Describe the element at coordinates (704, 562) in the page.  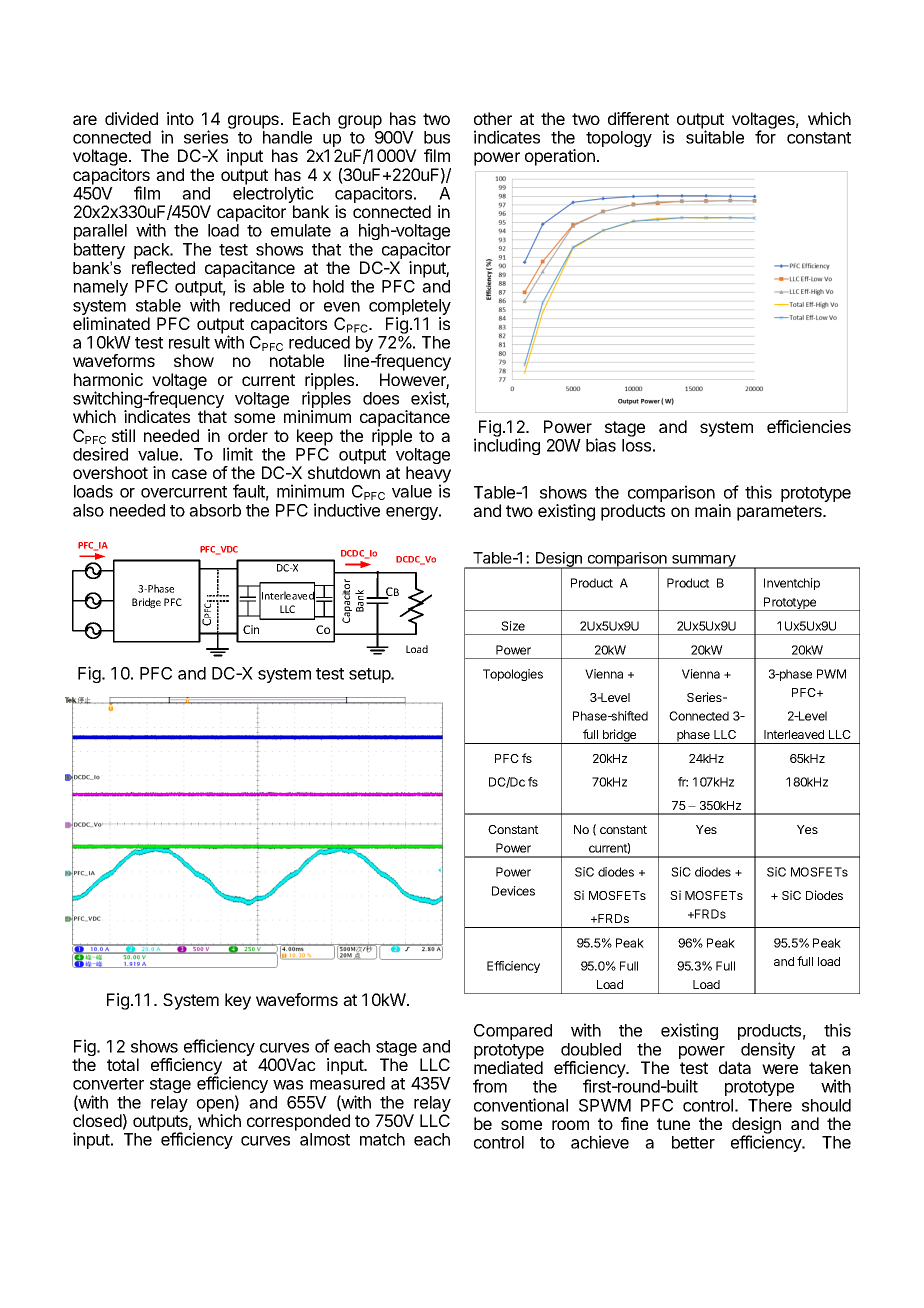
I see `summary` at that location.
